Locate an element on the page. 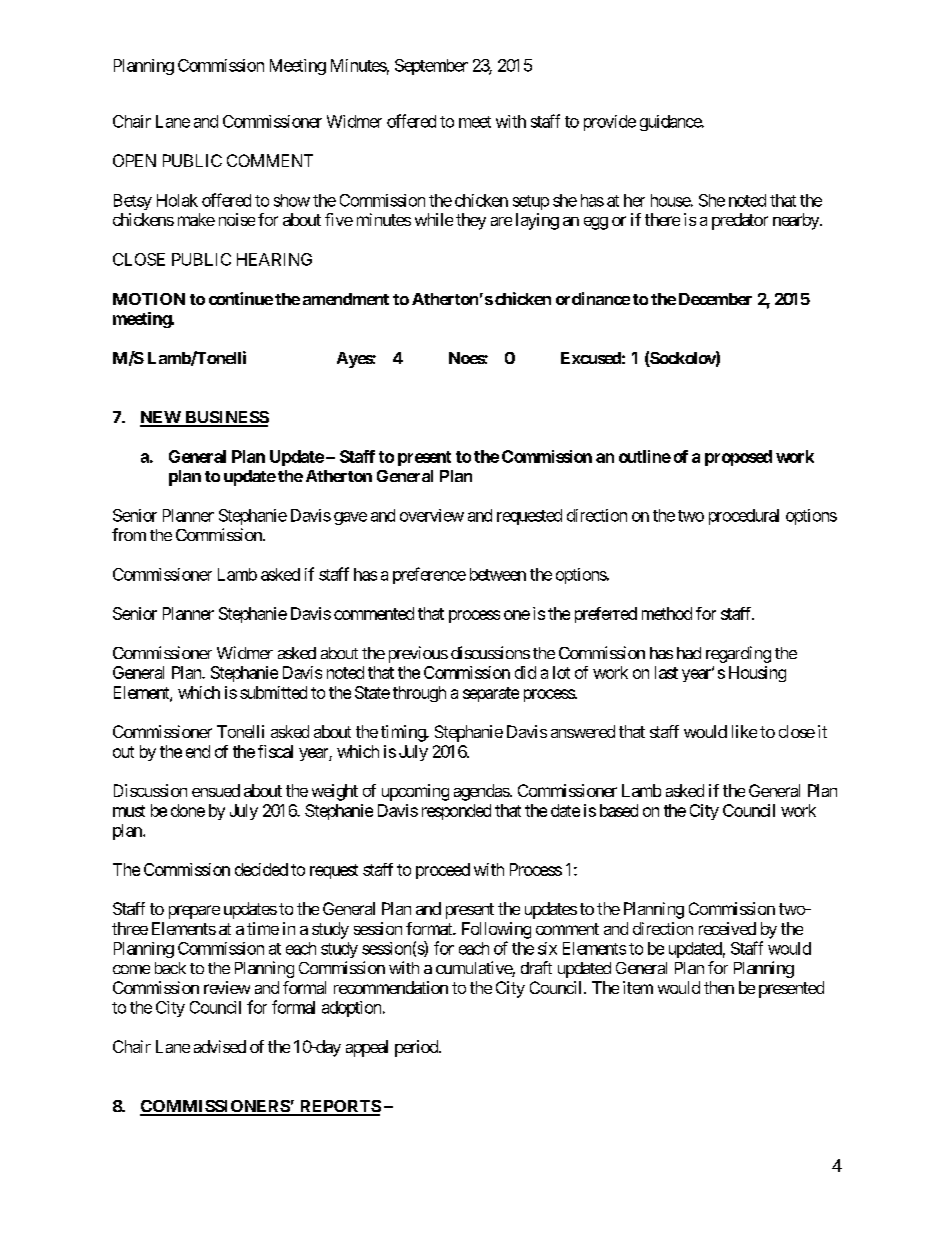 The image size is (952, 1233). ensued is located at coordinates (216, 790).
